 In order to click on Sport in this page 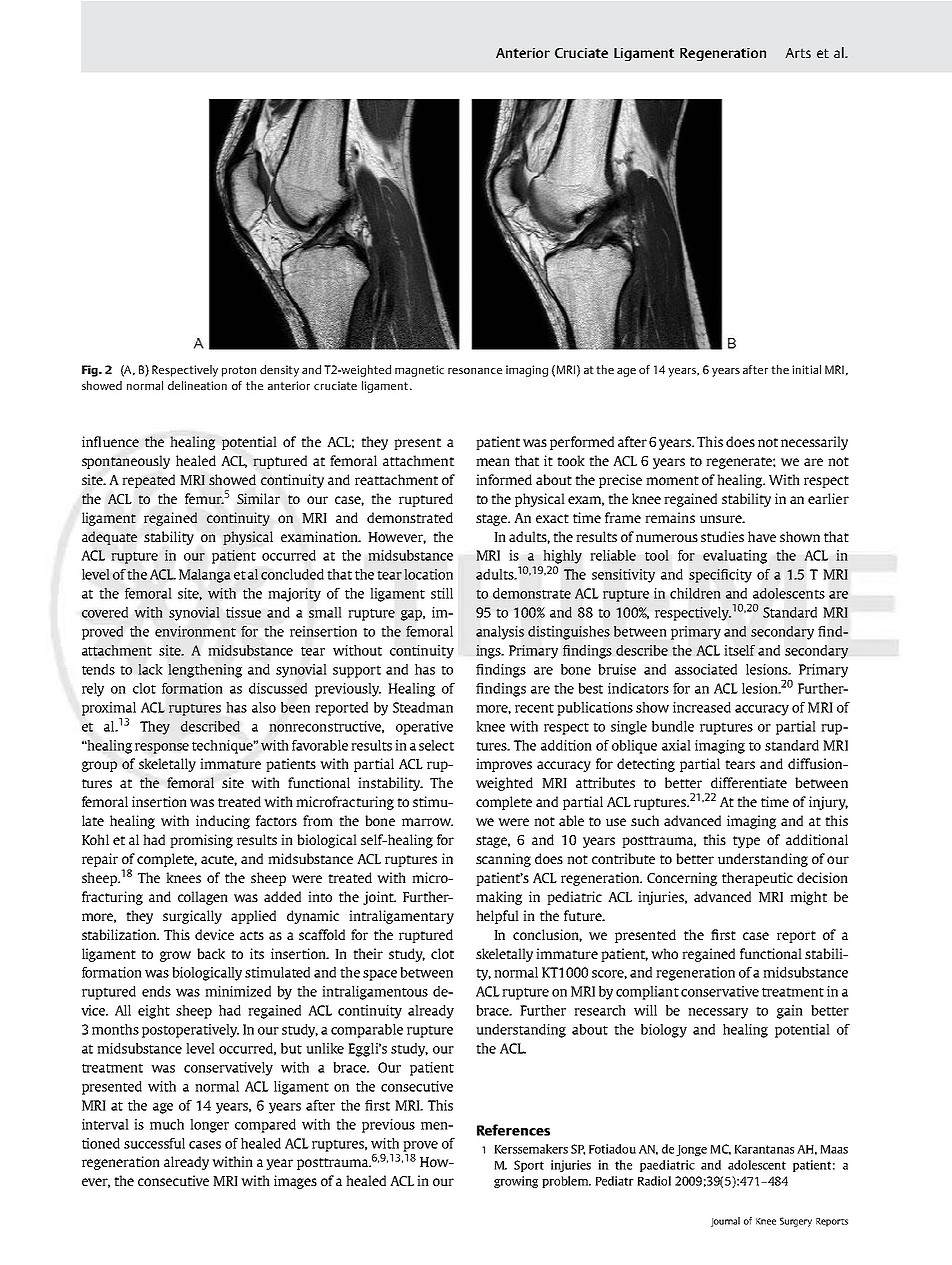, I will do `click(529, 1166)`.
